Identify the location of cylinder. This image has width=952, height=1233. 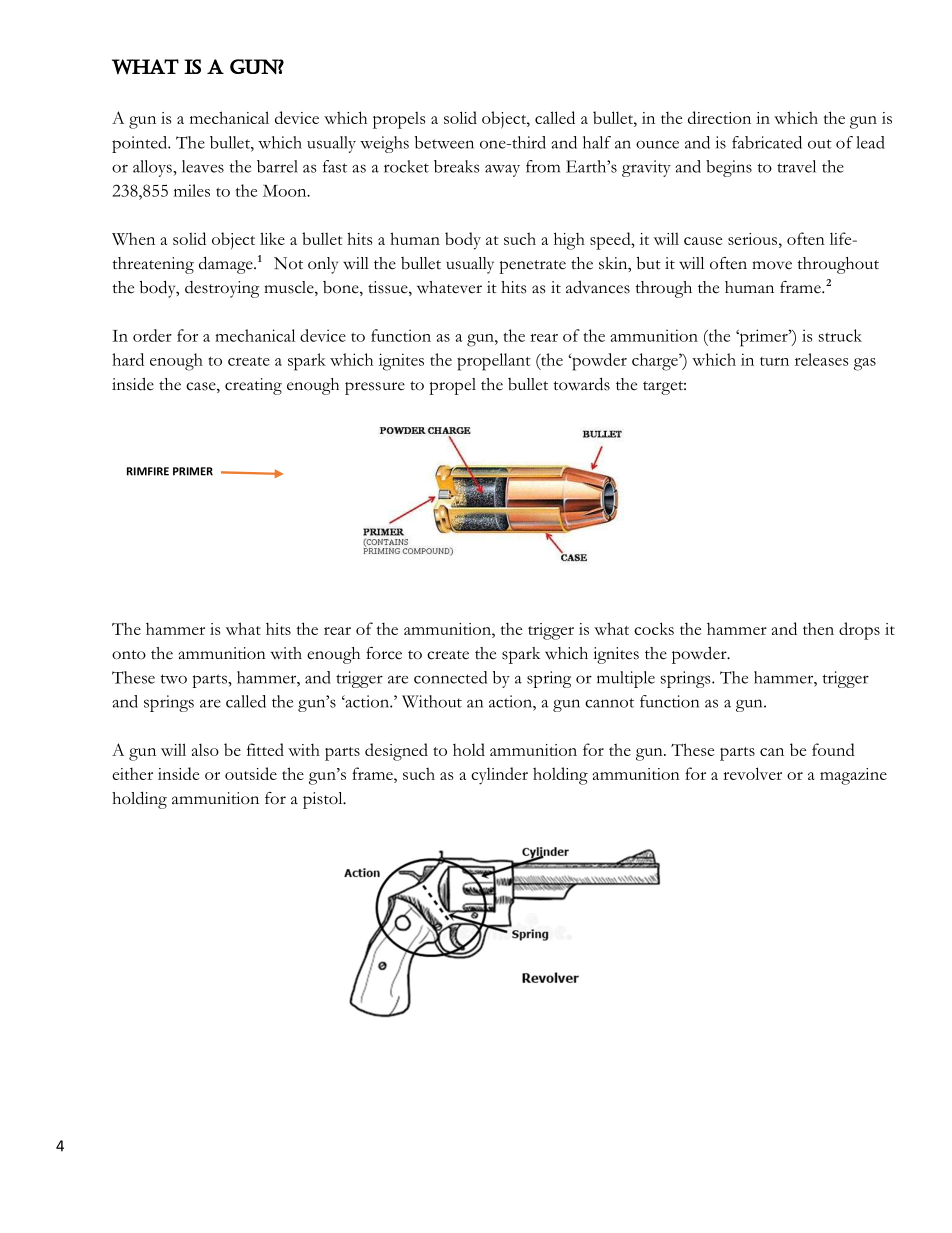
(499, 776).
